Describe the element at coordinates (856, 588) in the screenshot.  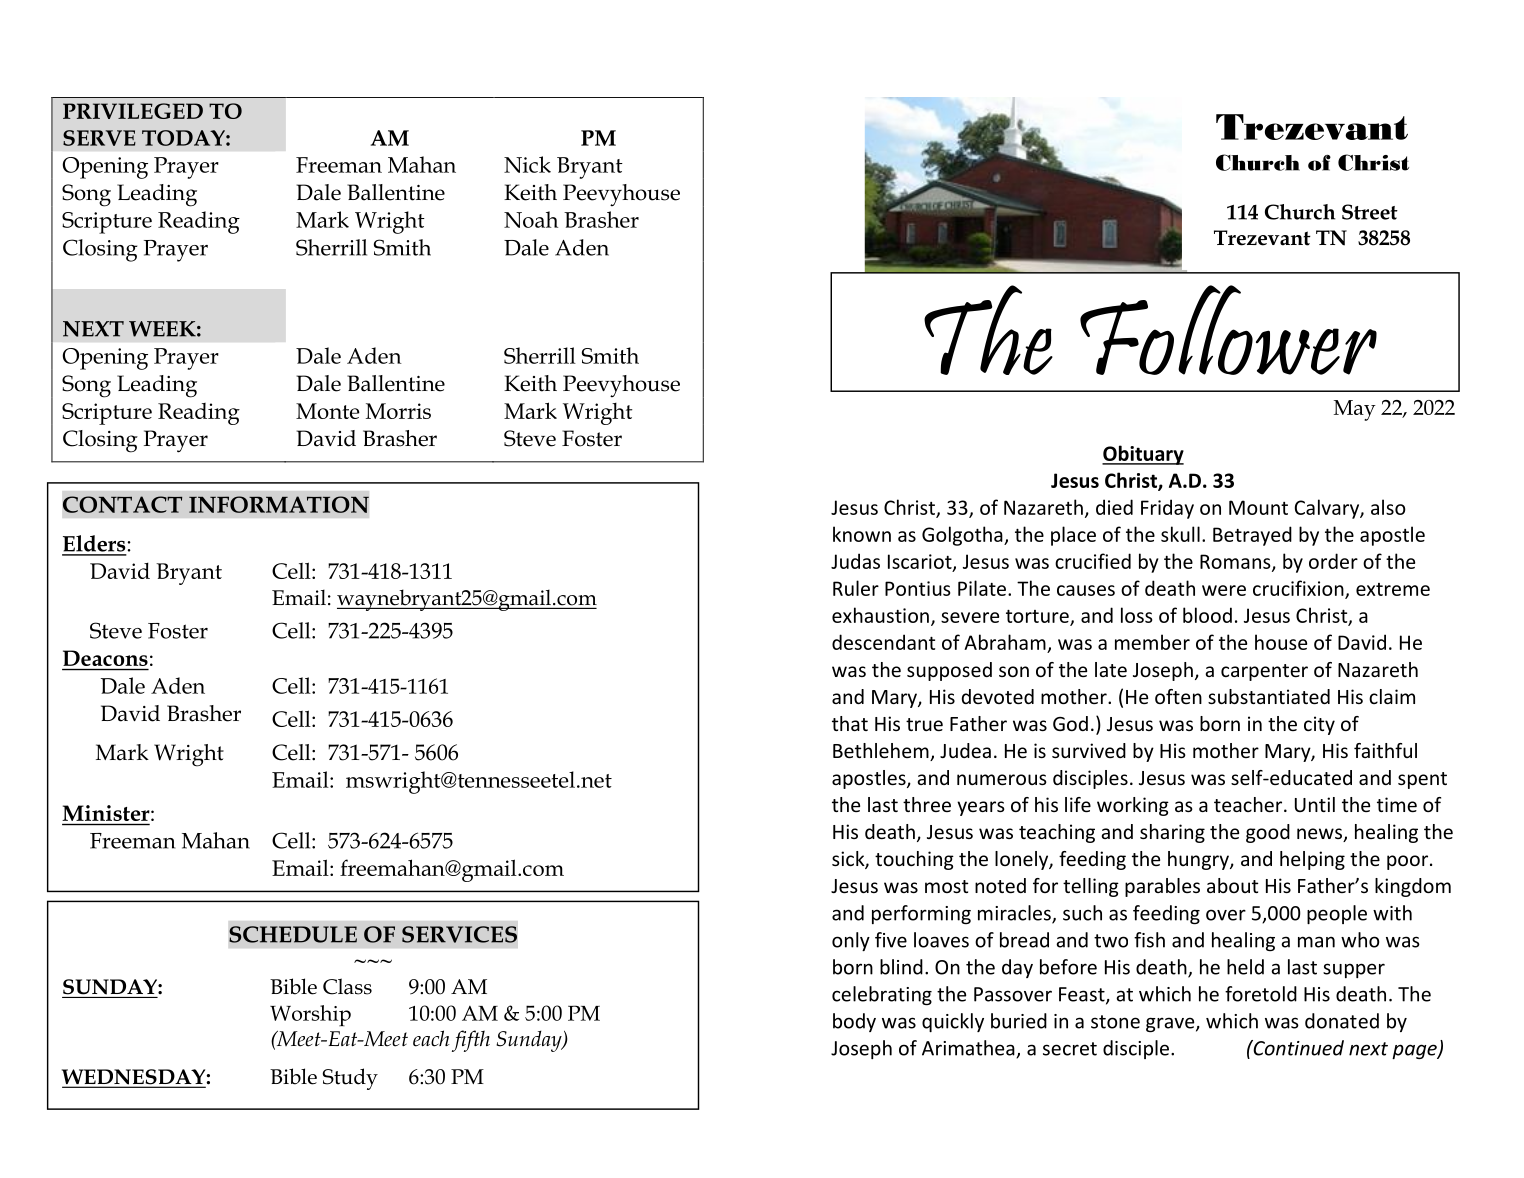
I see `Ruler` at that location.
